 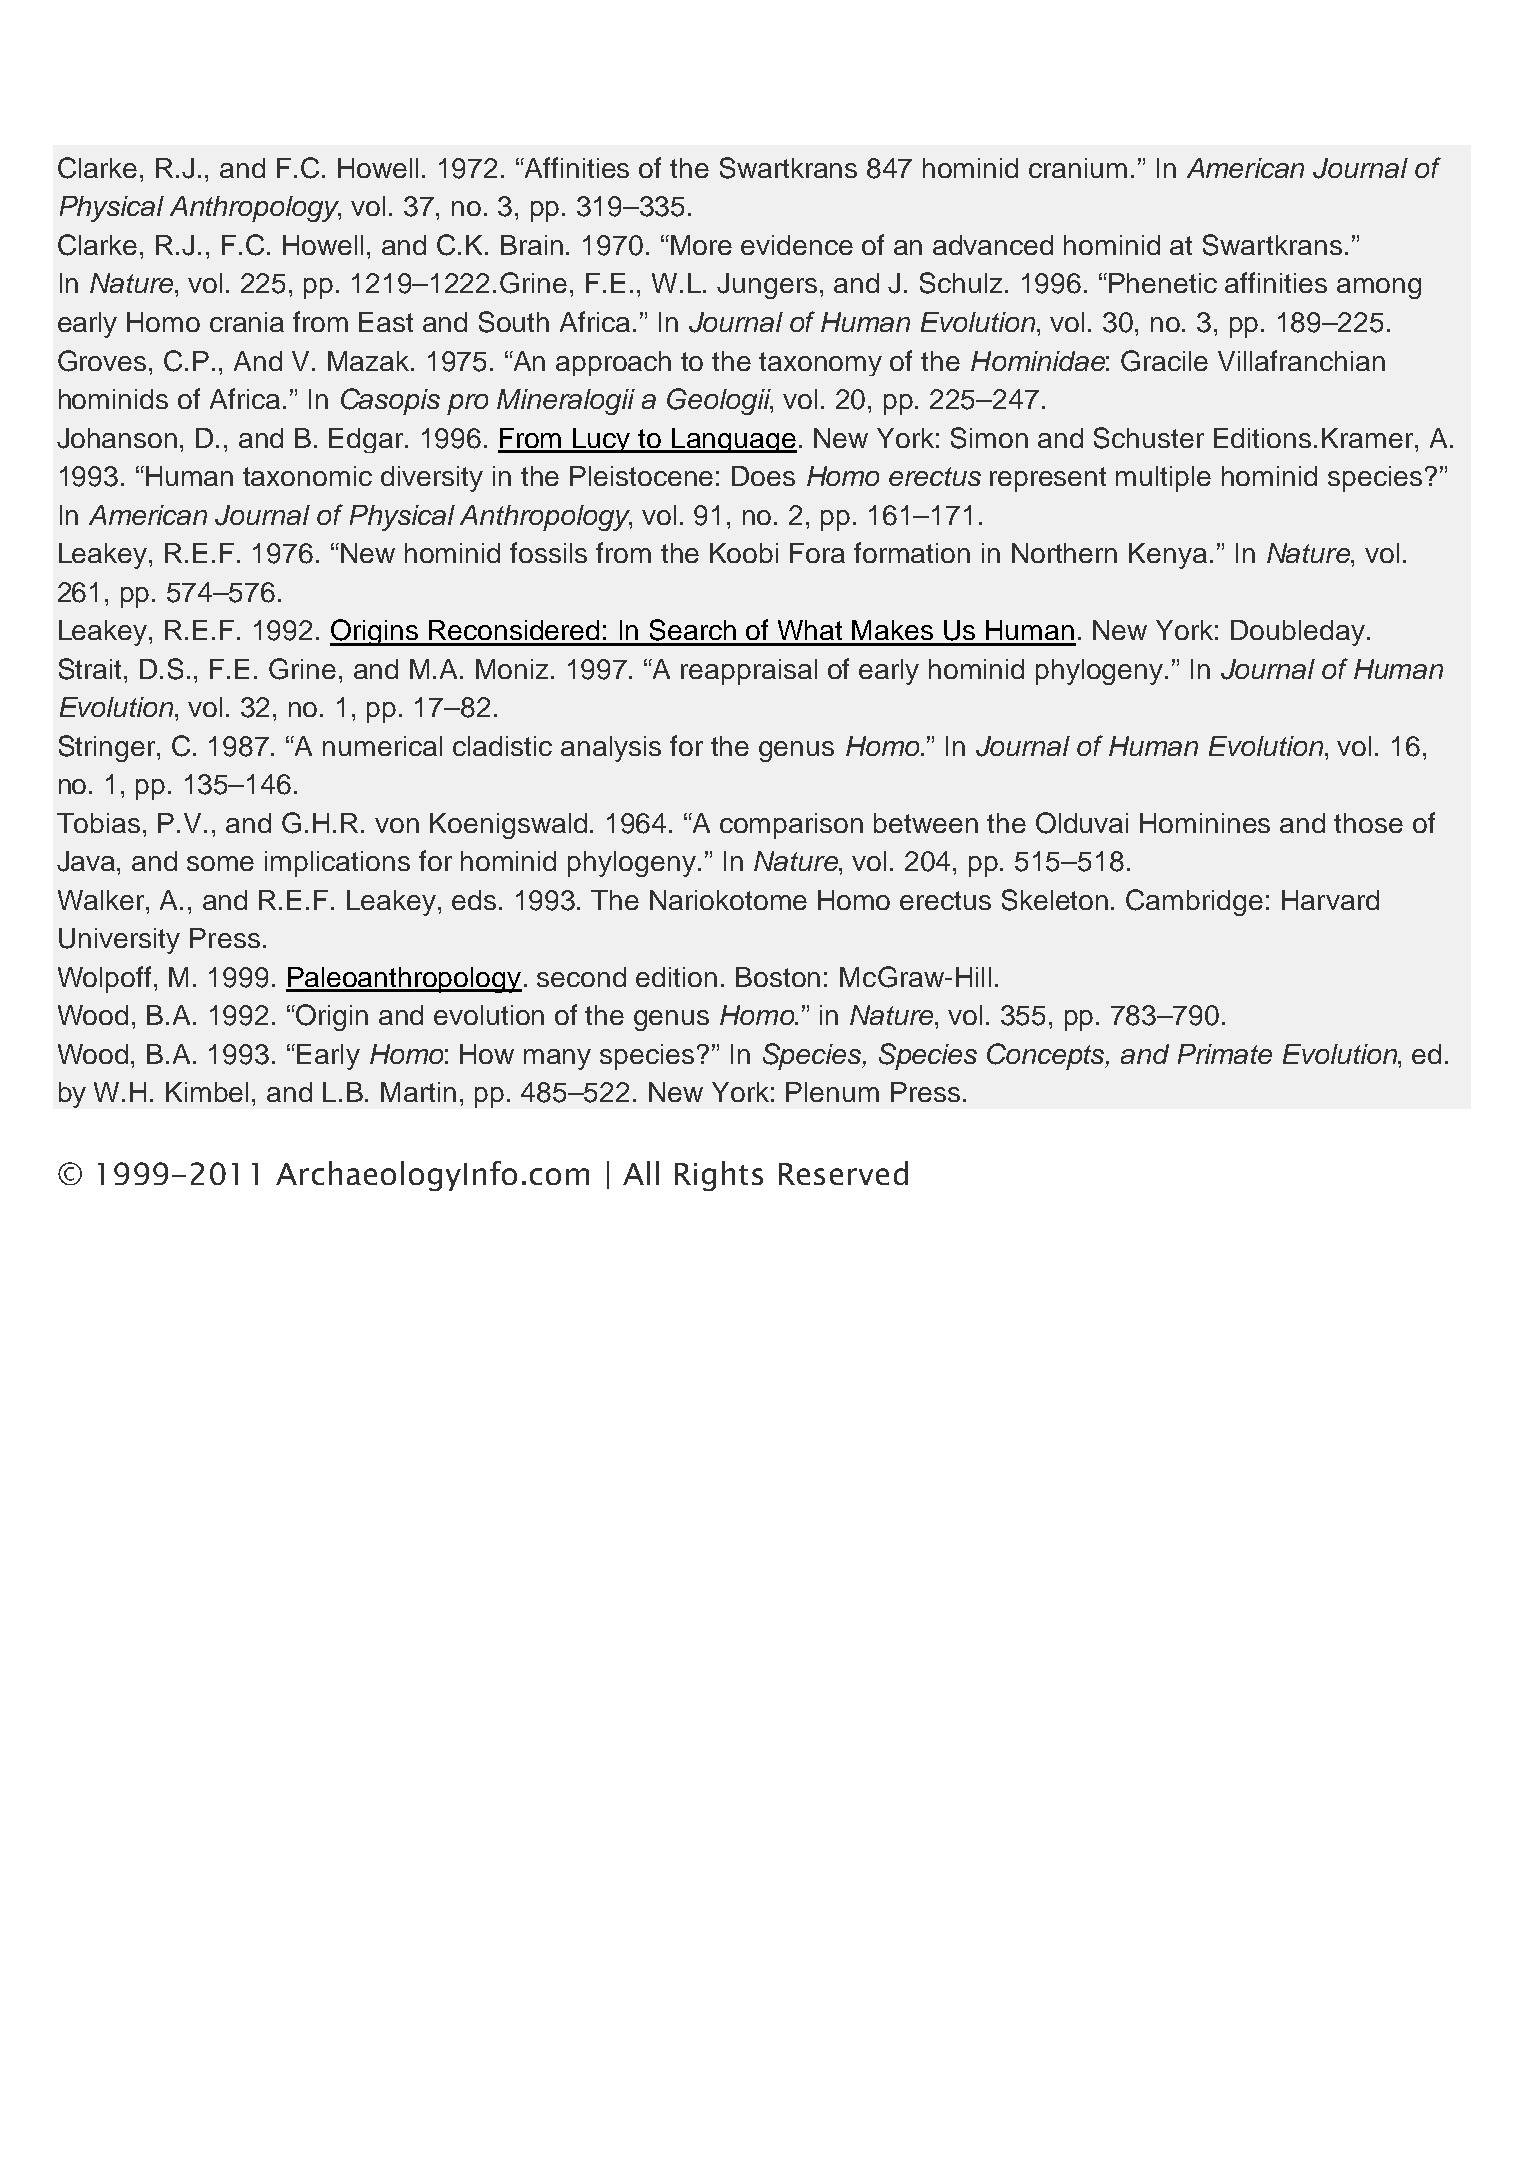 I want to click on Cambridge, so click(x=1194, y=902).
